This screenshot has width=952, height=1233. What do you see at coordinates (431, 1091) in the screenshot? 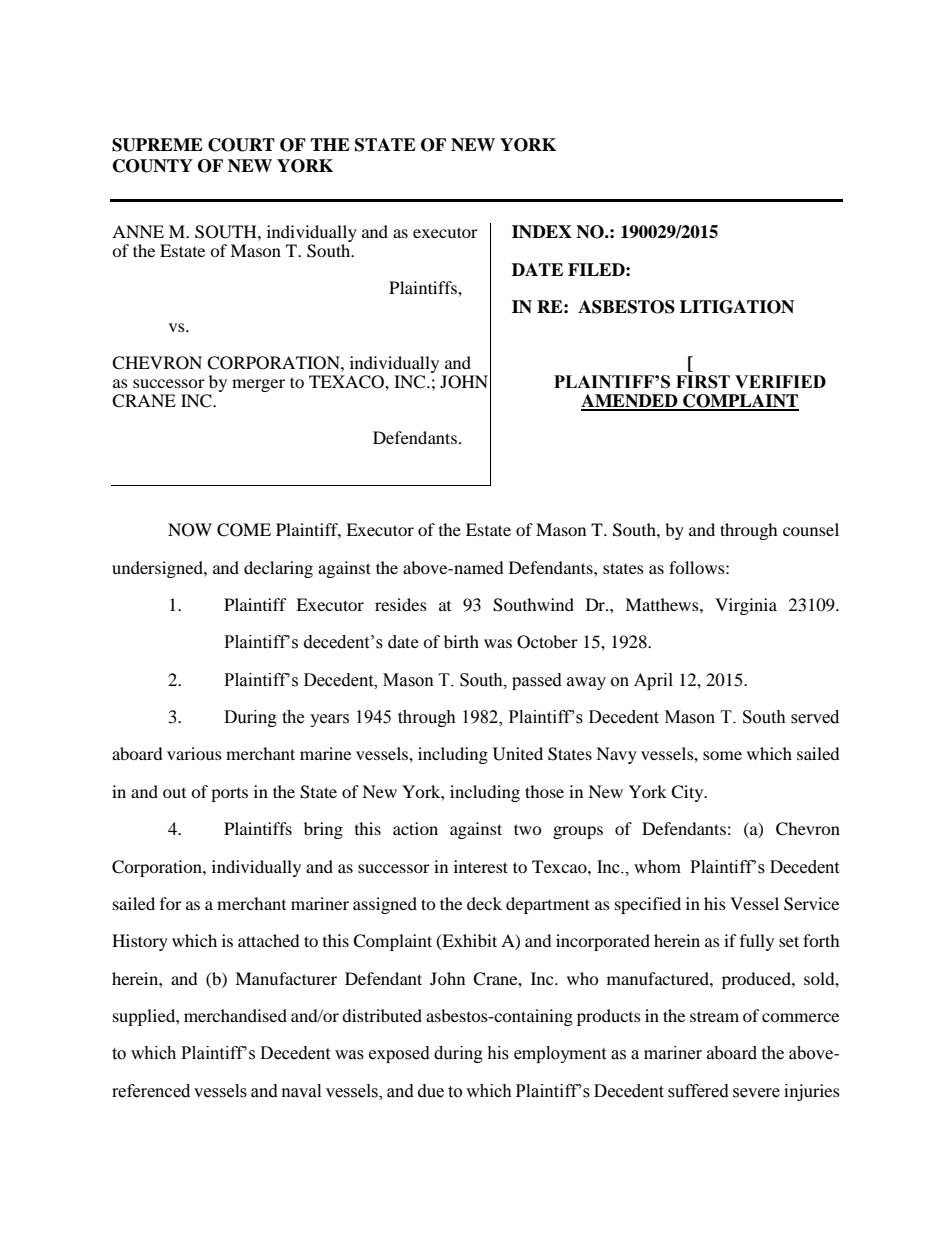
I see `due` at bounding box center [431, 1091].
